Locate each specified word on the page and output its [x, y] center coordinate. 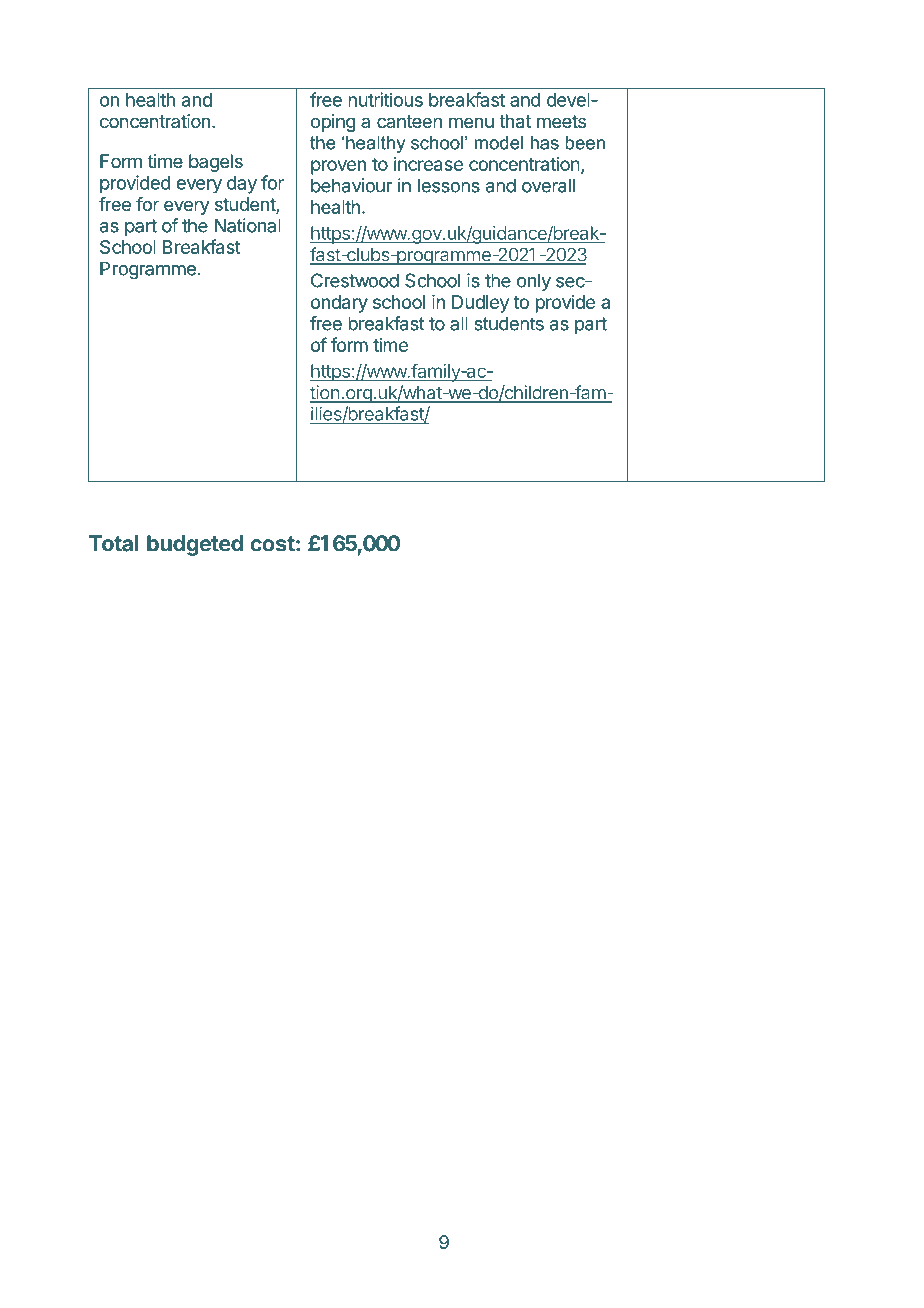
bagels [216, 163]
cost [272, 544]
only [534, 282]
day [242, 185]
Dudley [480, 304]
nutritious [385, 99]
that [515, 121]
